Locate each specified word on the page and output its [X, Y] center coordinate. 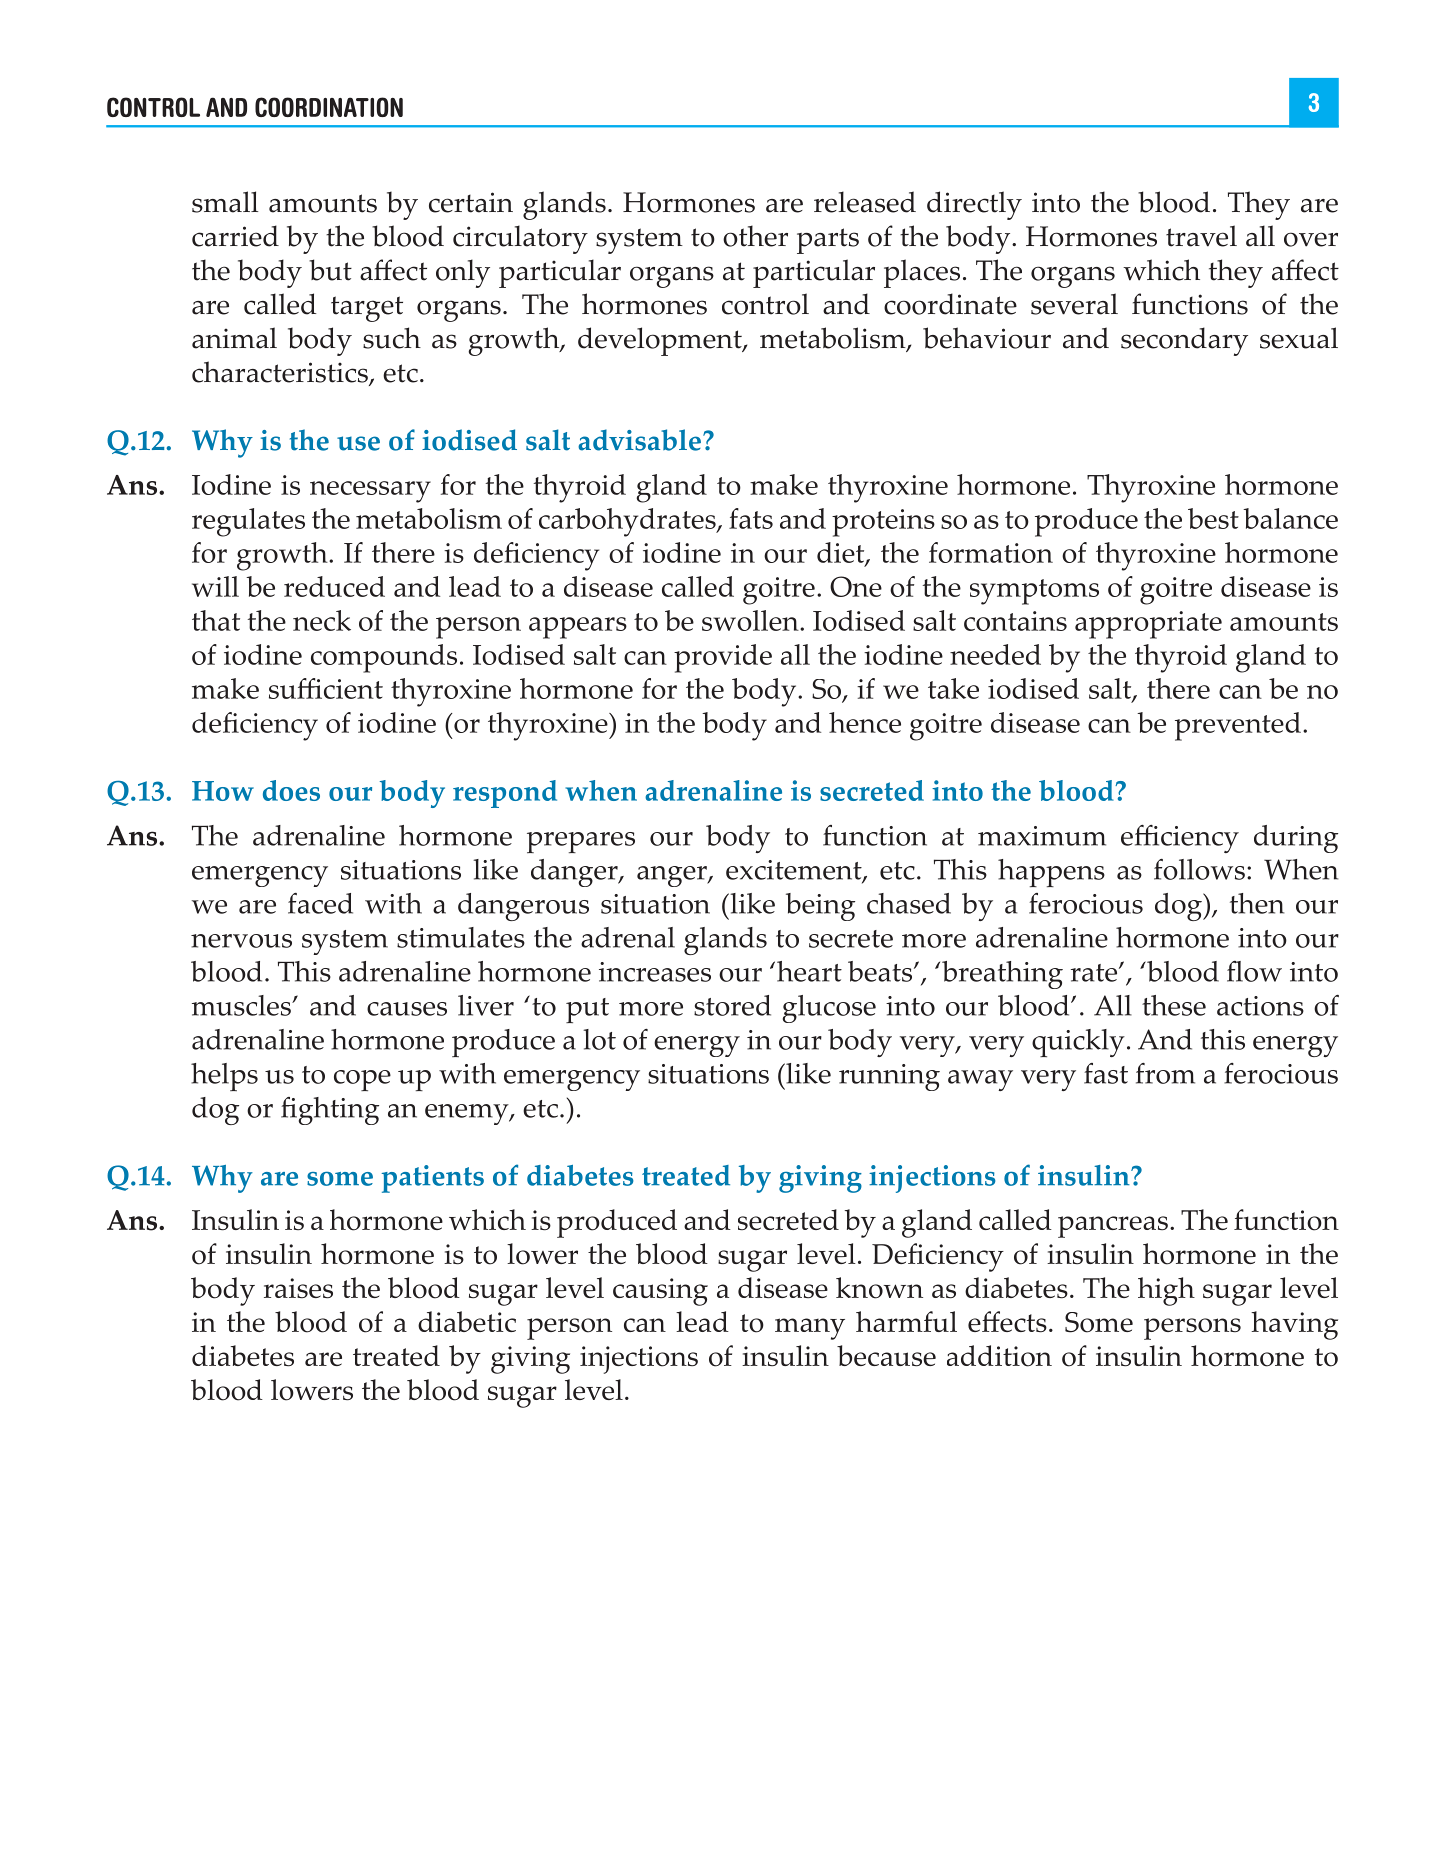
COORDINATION [329, 107]
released [865, 202]
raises [298, 1288]
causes [407, 1009]
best [1213, 518]
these [1174, 1005]
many [810, 1329]
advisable [639, 440]
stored [732, 1005]
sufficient [326, 688]
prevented [1238, 726]
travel [1201, 236]
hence [865, 722]
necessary [370, 492]
